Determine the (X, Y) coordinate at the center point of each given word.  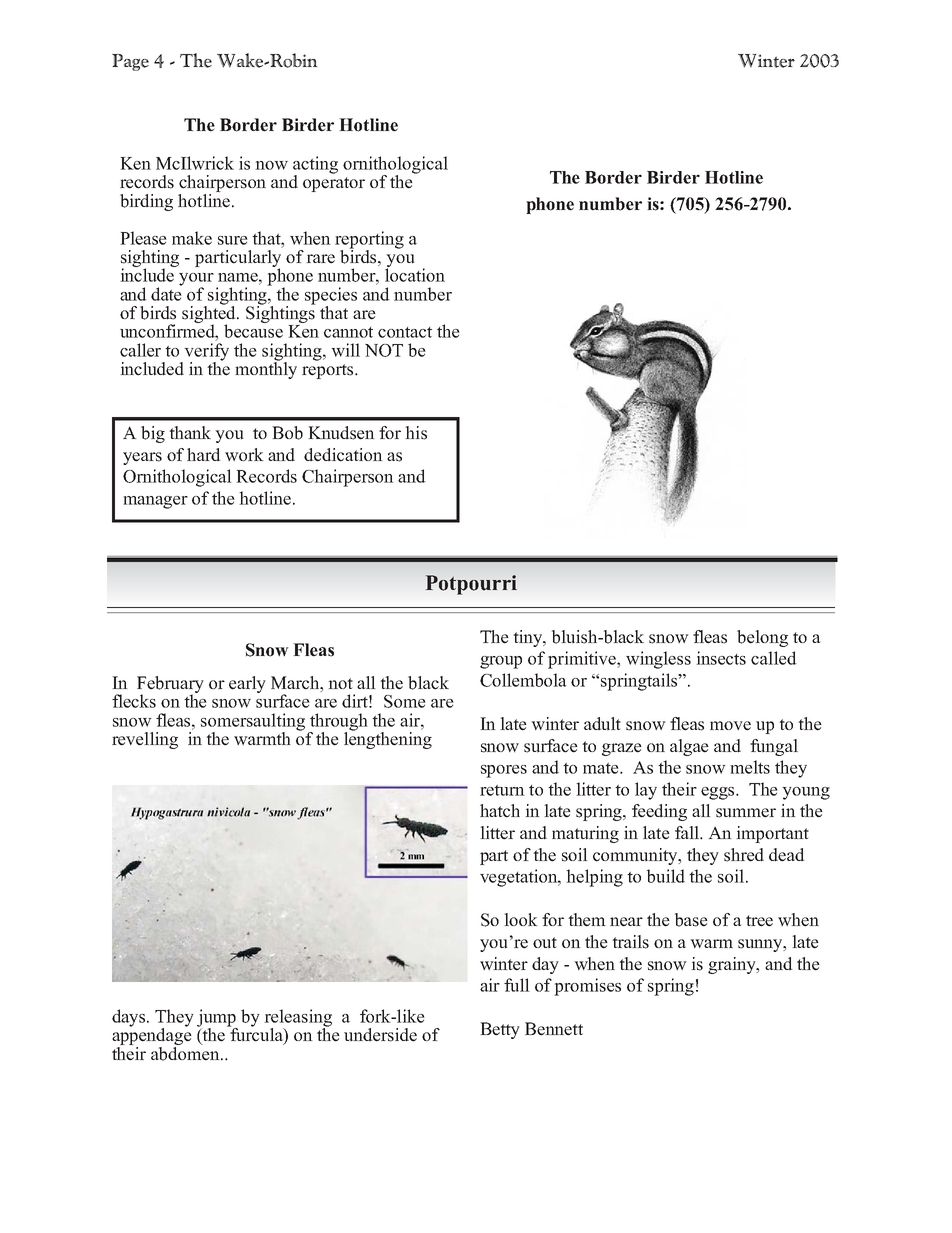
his (416, 433)
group (501, 662)
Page (130, 62)
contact (405, 332)
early (247, 684)
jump (217, 1019)
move (730, 726)
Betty (500, 1030)
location (415, 274)
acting (315, 166)
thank (190, 432)
